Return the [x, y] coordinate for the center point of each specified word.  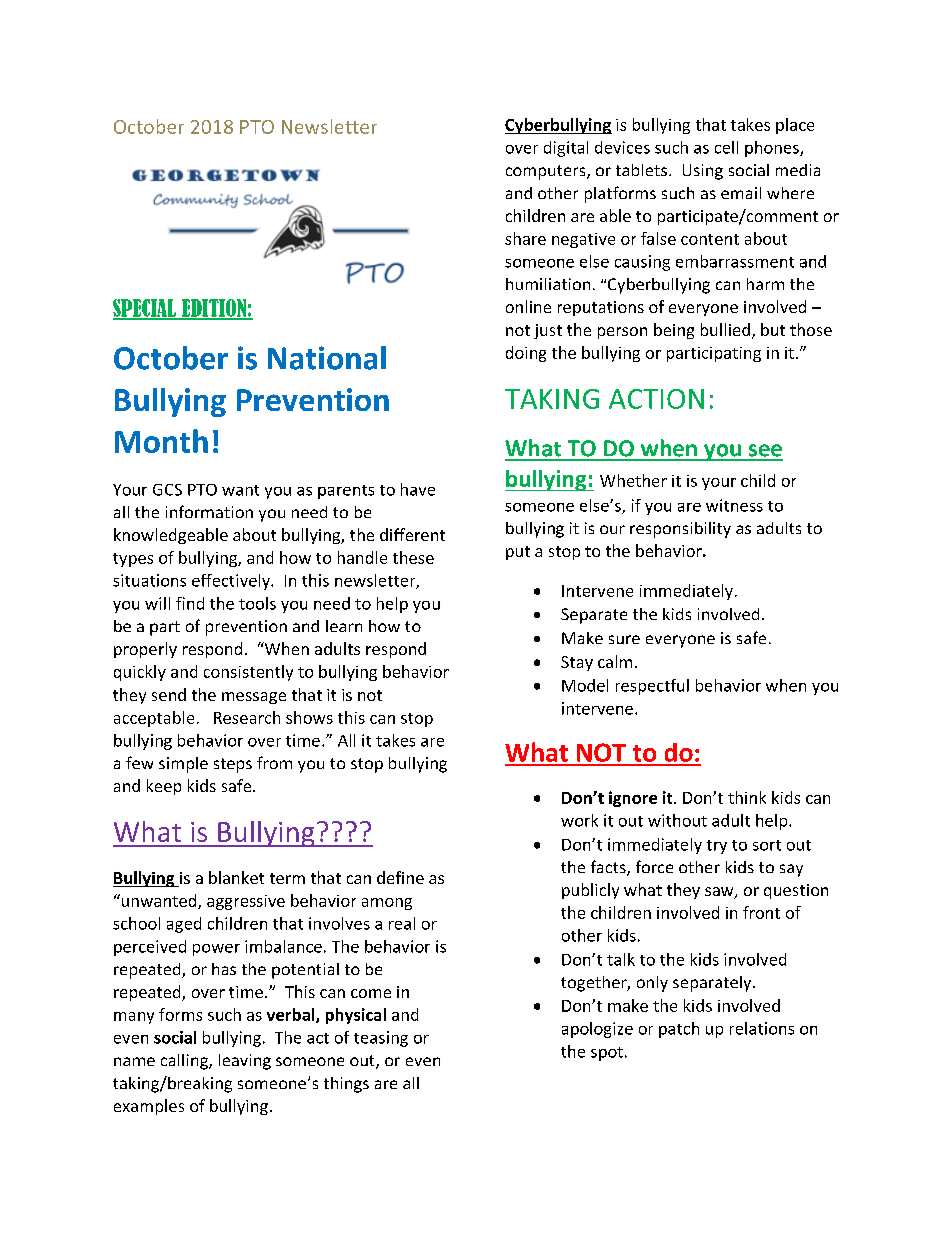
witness [734, 505]
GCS [167, 490]
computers [547, 172]
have [418, 489]
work [579, 820]
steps [233, 765]
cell [726, 147]
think [747, 797]
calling [185, 1062]
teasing [381, 1039]
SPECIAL [145, 309]
